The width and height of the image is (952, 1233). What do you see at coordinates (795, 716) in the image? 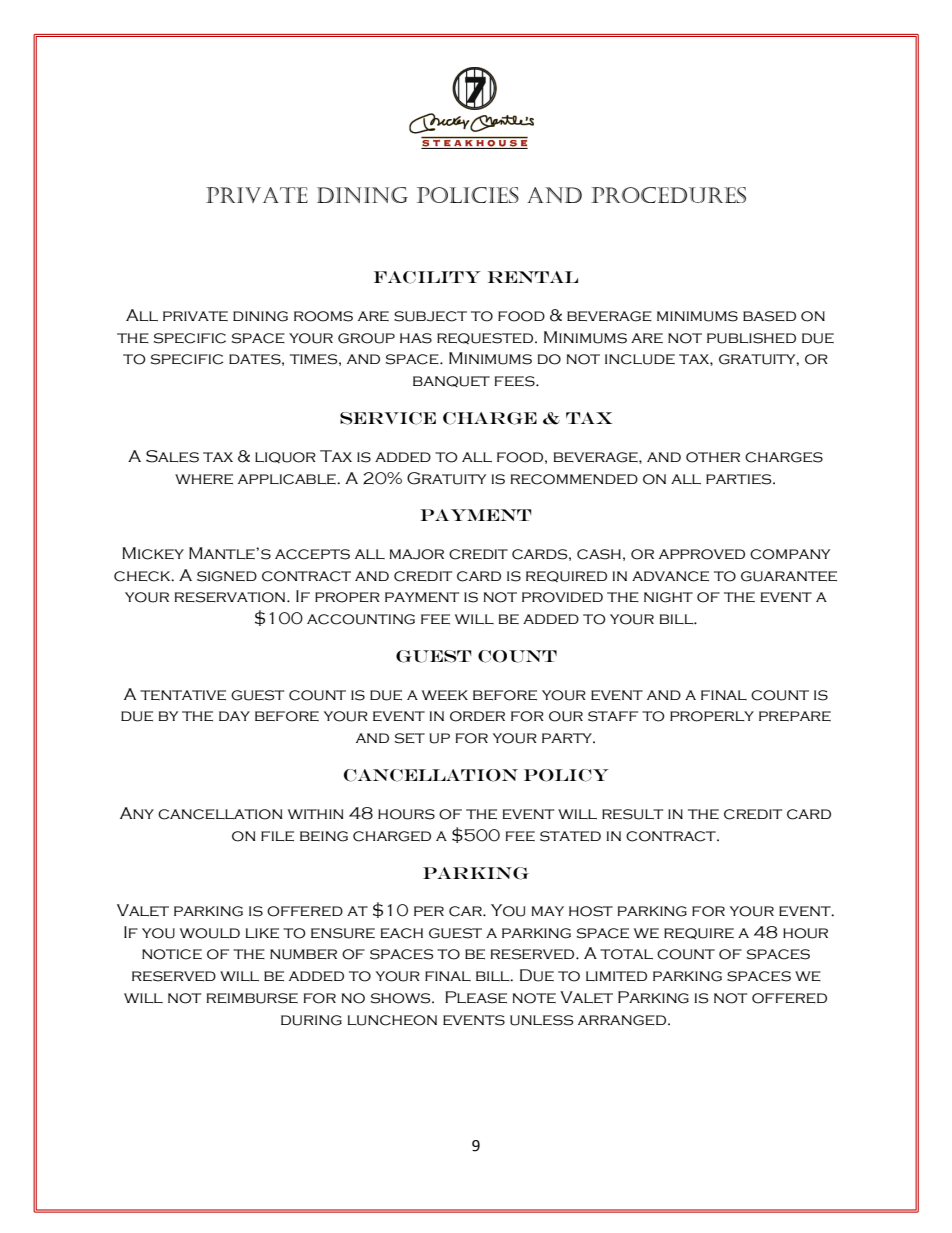
I see `prepare` at bounding box center [795, 716].
